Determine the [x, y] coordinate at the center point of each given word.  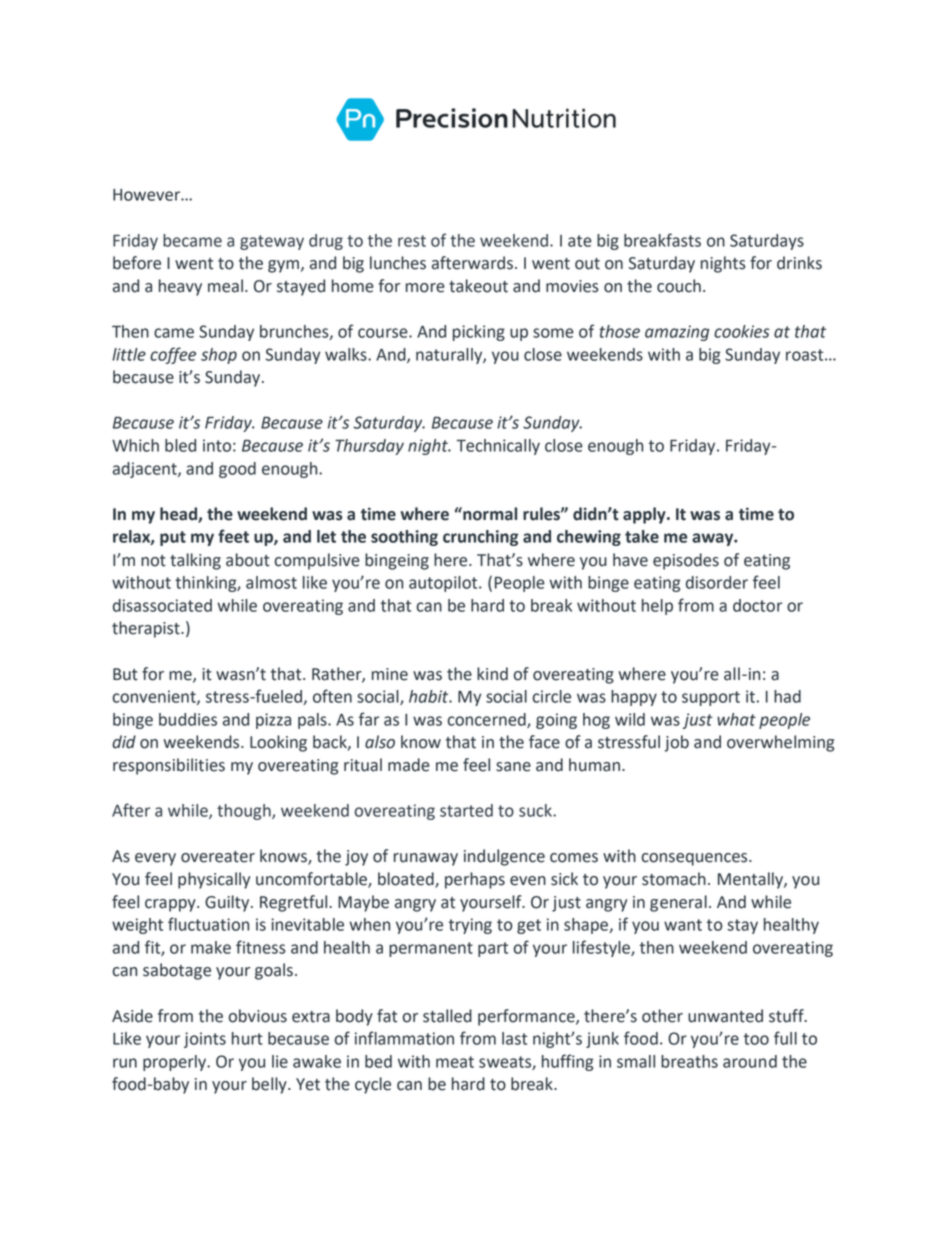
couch [679, 286]
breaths [689, 1061]
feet [233, 536]
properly [175, 1063]
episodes [686, 561]
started [466, 810]
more [425, 288]
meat [455, 1062]
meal [225, 286]
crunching [480, 538]
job [677, 743]
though [245, 812]
